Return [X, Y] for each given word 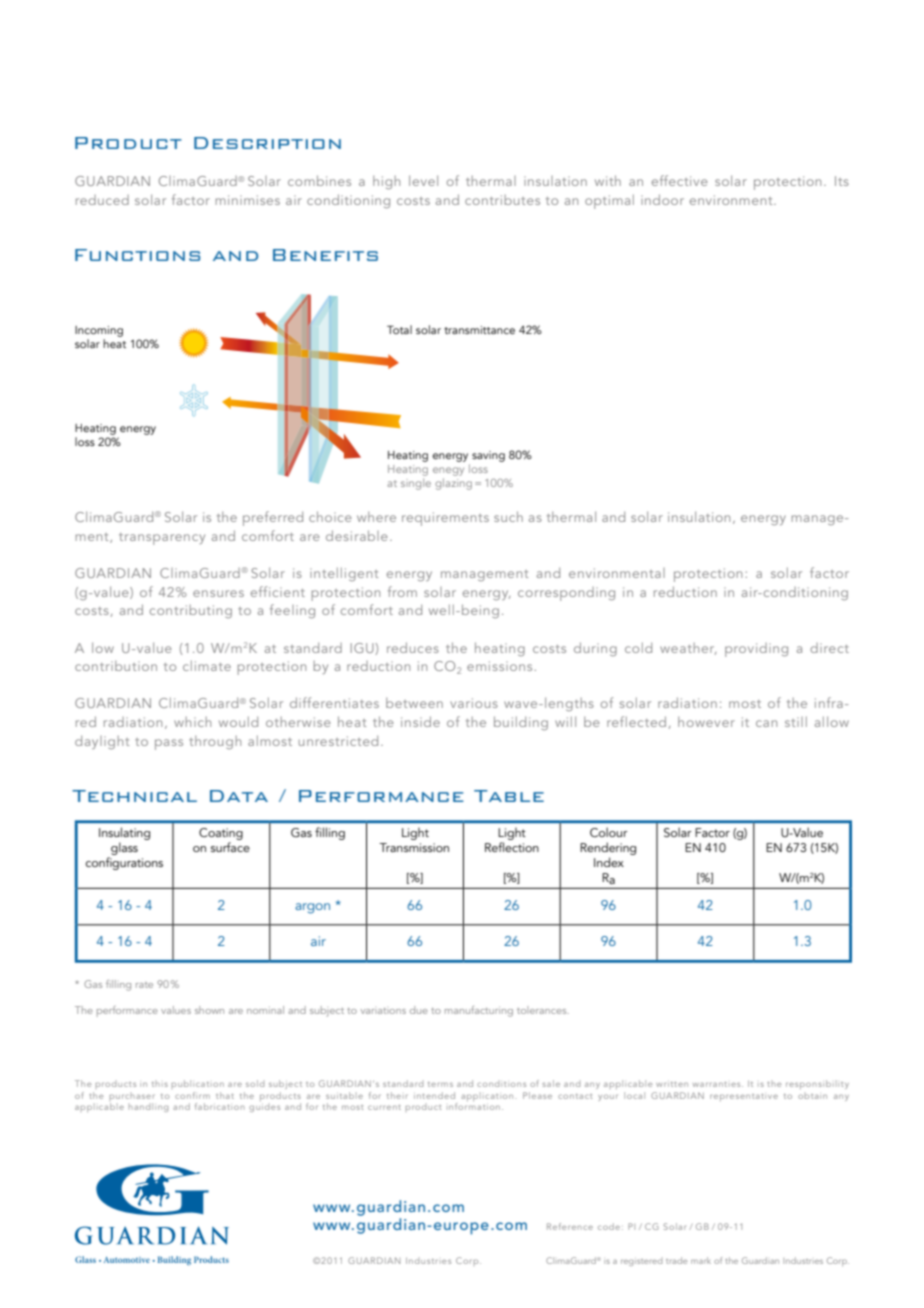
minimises [248, 200]
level [423, 180]
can [766, 723]
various [474, 703]
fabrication [219, 1106]
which [192, 722]
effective [680, 180]
